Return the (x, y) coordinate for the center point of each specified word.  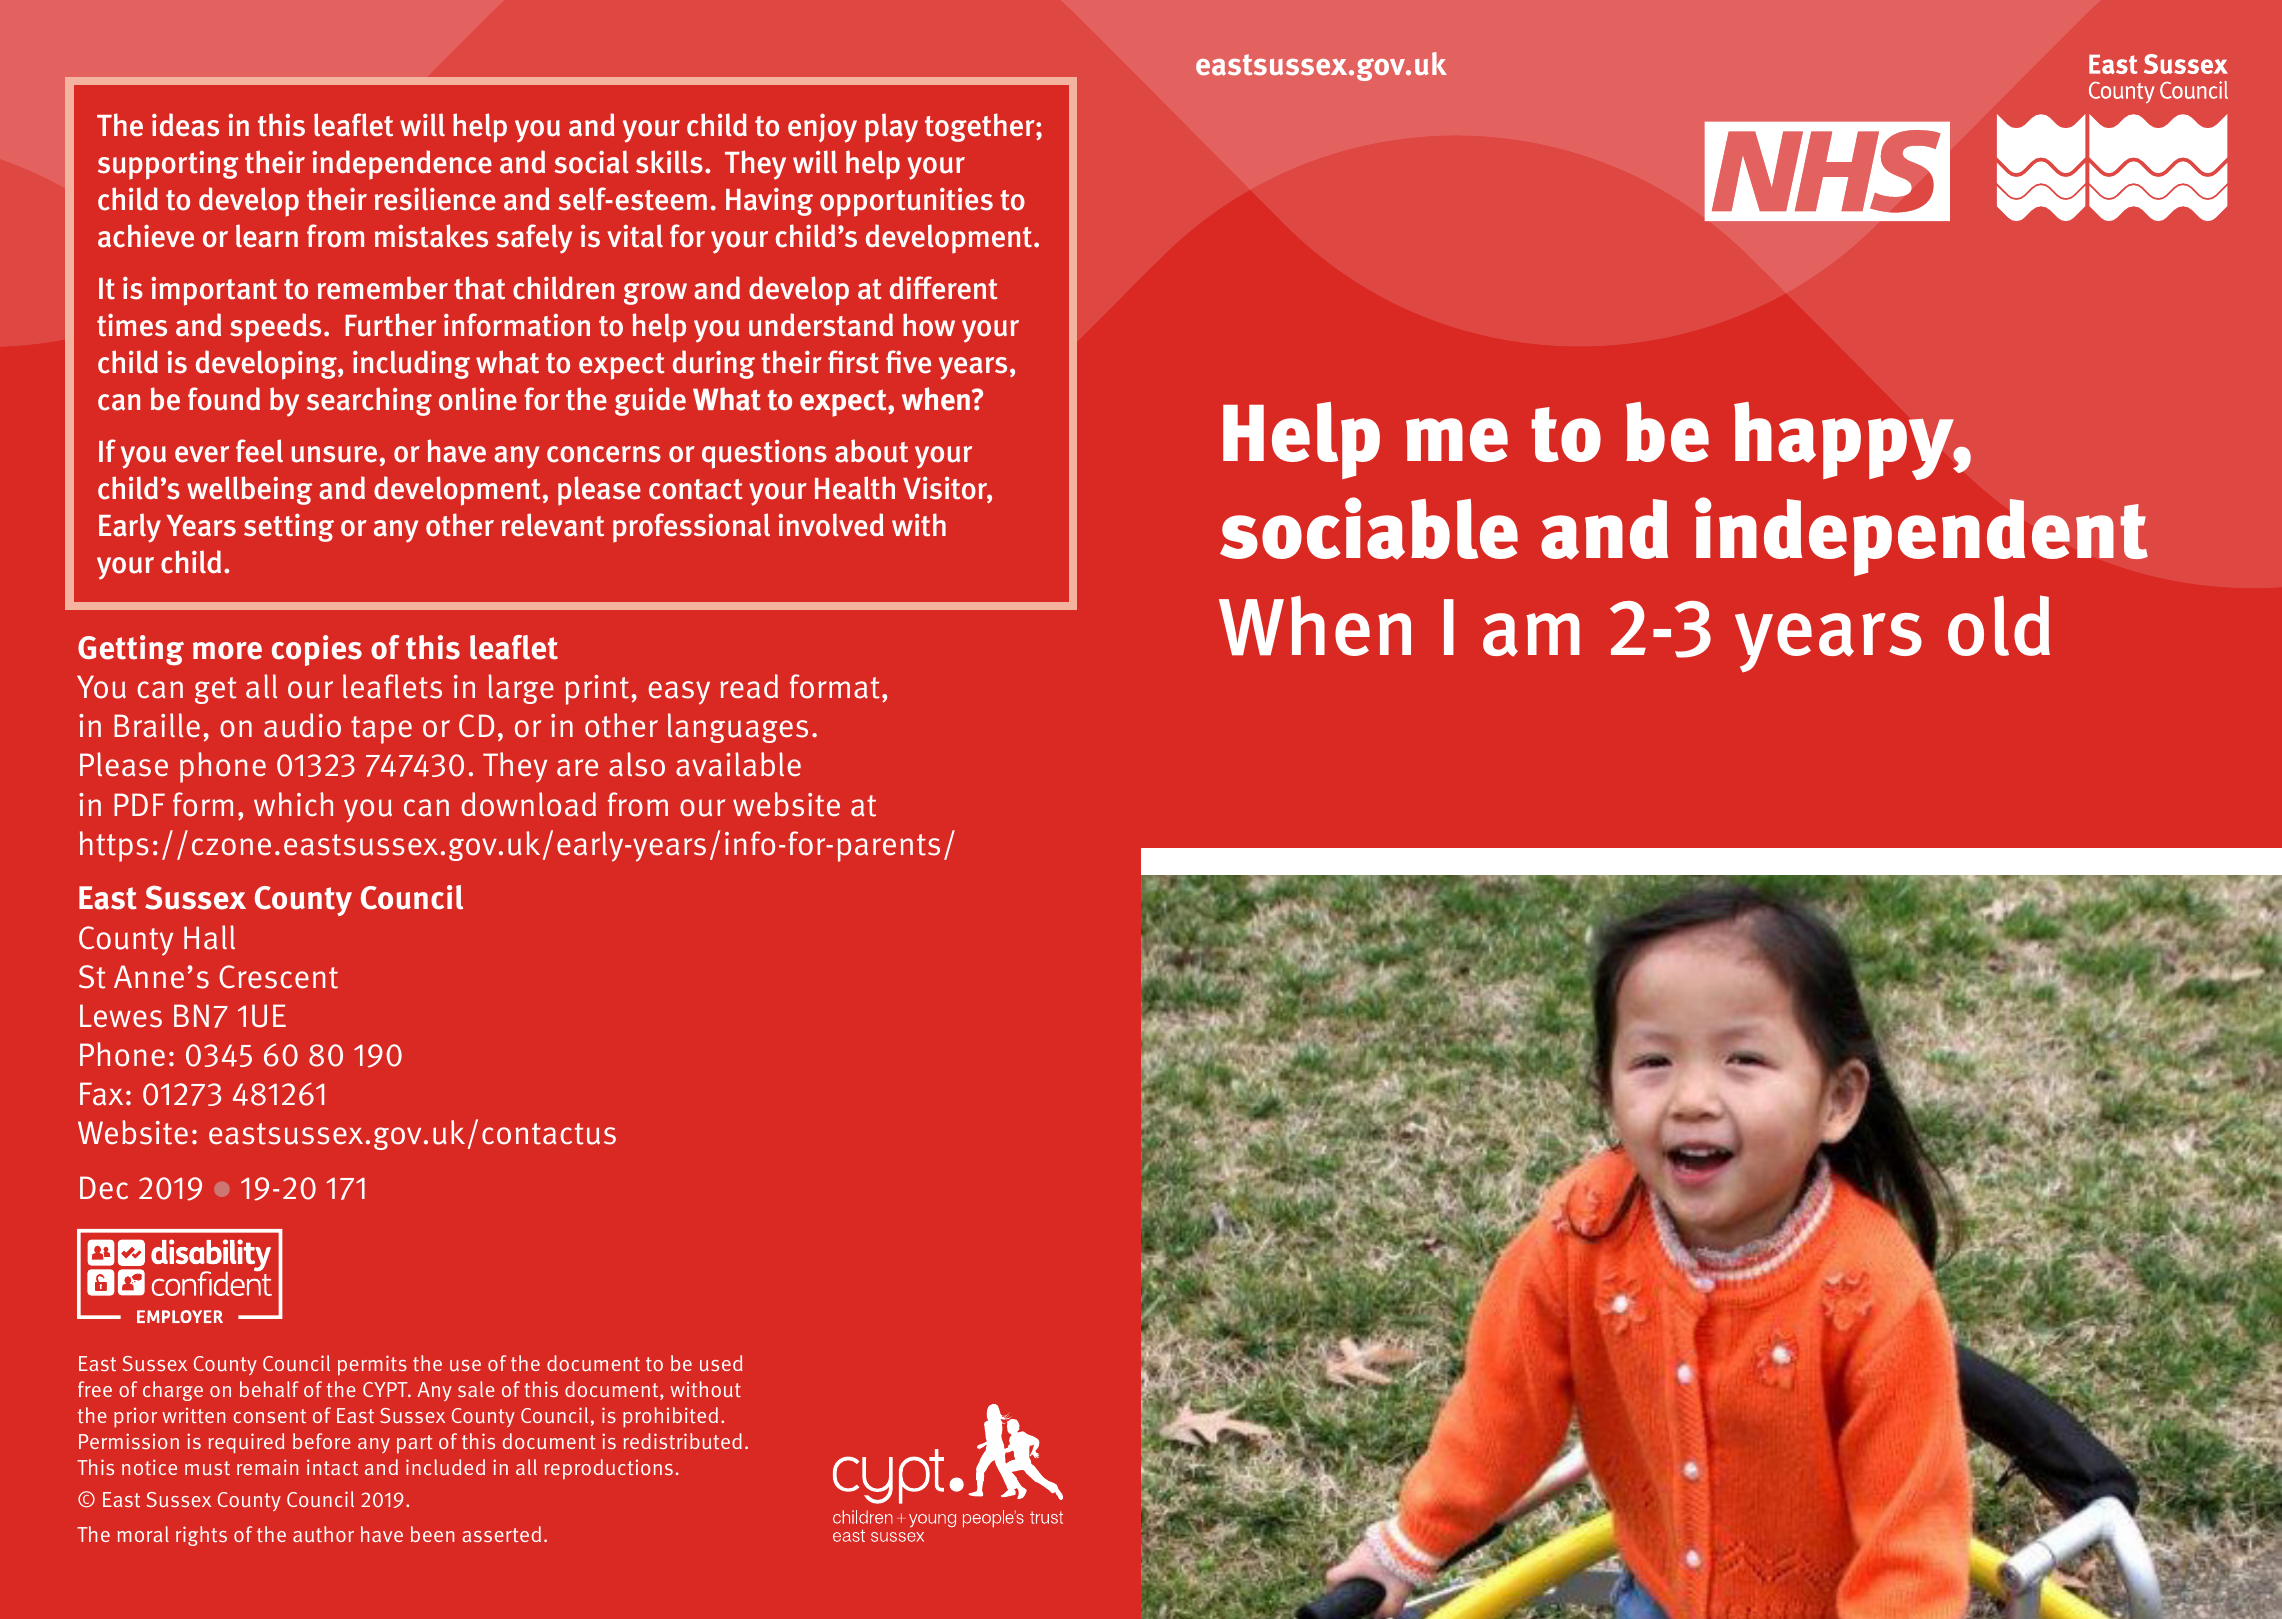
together (981, 127)
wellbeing (249, 490)
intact (332, 1467)
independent (1921, 536)
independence (402, 165)
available (738, 764)
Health (855, 488)
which (293, 804)
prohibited (670, 1417)
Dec (104, 1188)
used (721, 1363)
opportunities (906, 202)
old (1999, 625)
